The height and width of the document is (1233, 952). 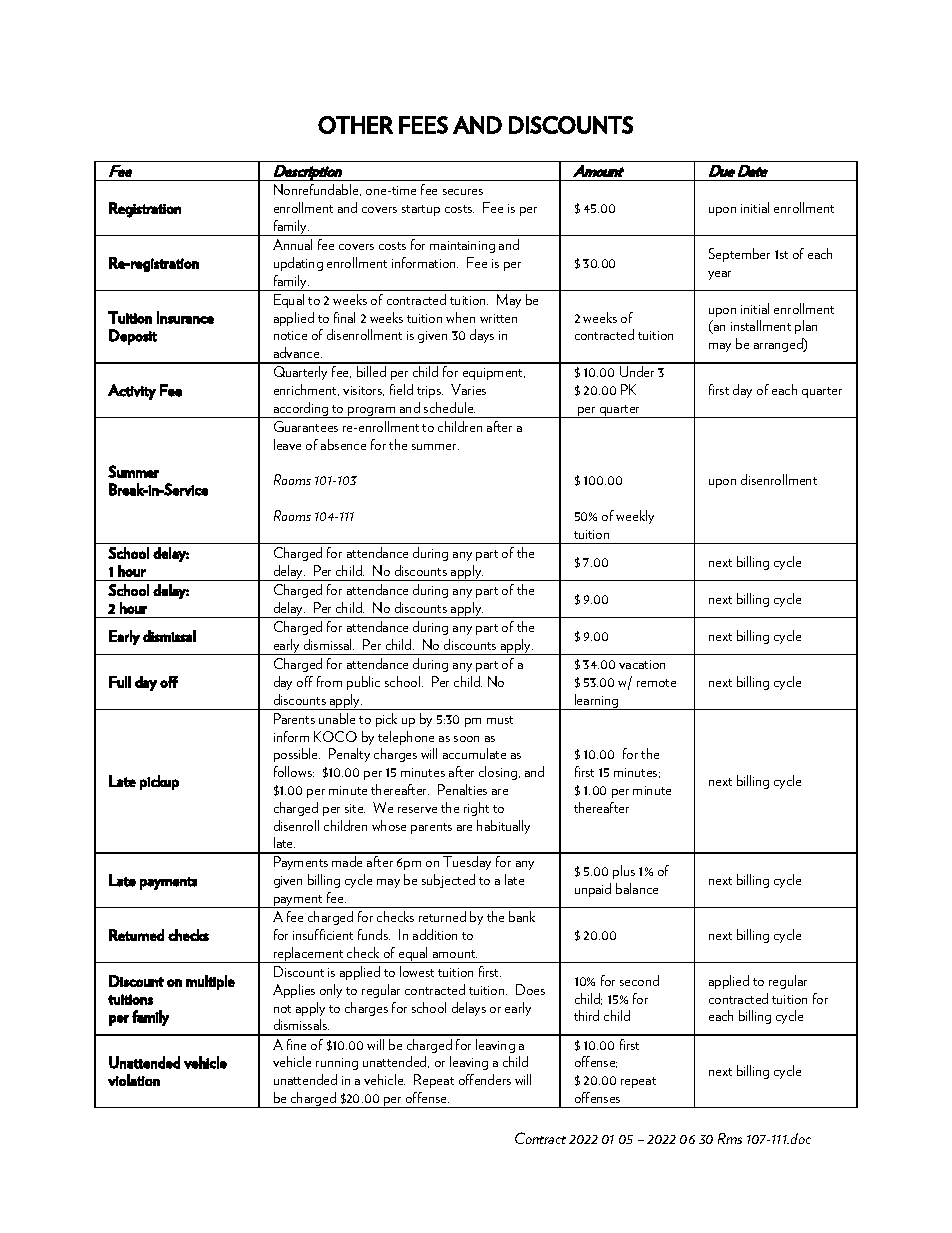 I want to click on violation, so click(x=134, y=1080).
